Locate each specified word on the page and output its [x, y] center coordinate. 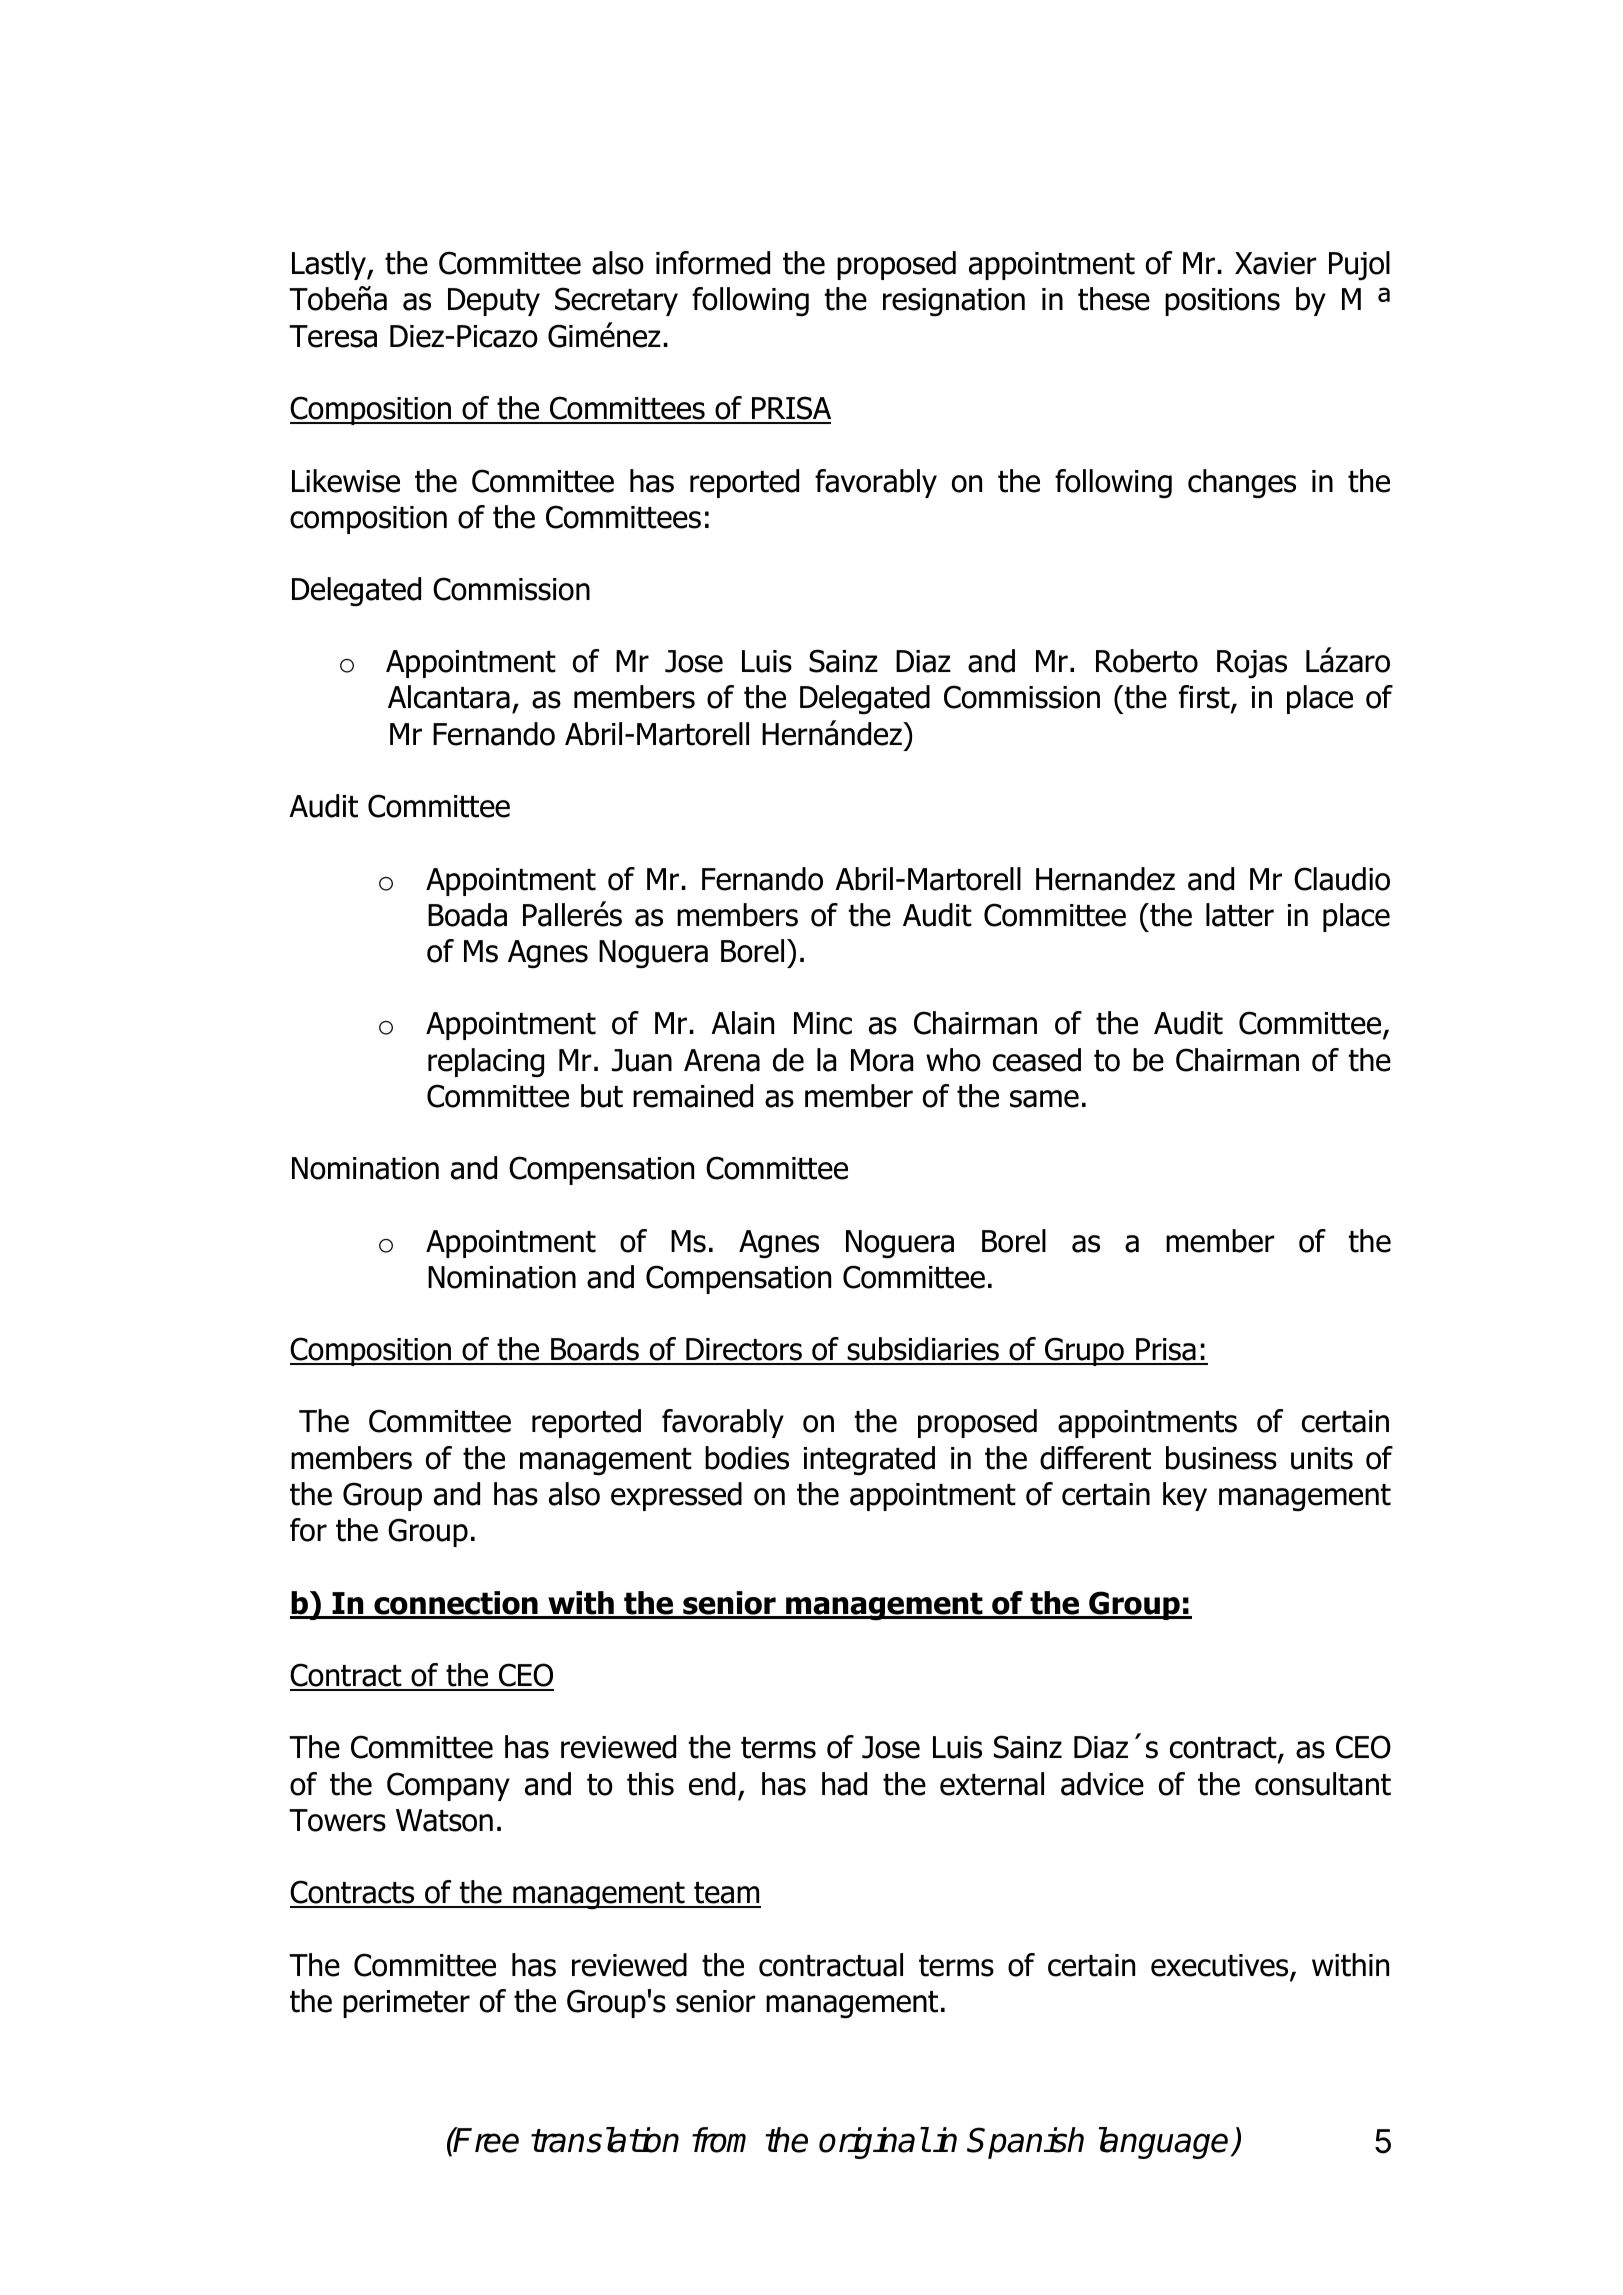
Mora [882, 1060]
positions [1222, 302]
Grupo [1084, 1351]
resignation [954, 302]
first [1205, 698]
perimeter [406, 2004]
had [844, 1784]
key [1185, 1496]
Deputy [494, 302]
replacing [486, 1063]
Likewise [346, 481]
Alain [742, 1023]
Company [448, 1786]
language [1163, 2143]
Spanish [1025, 2143]
